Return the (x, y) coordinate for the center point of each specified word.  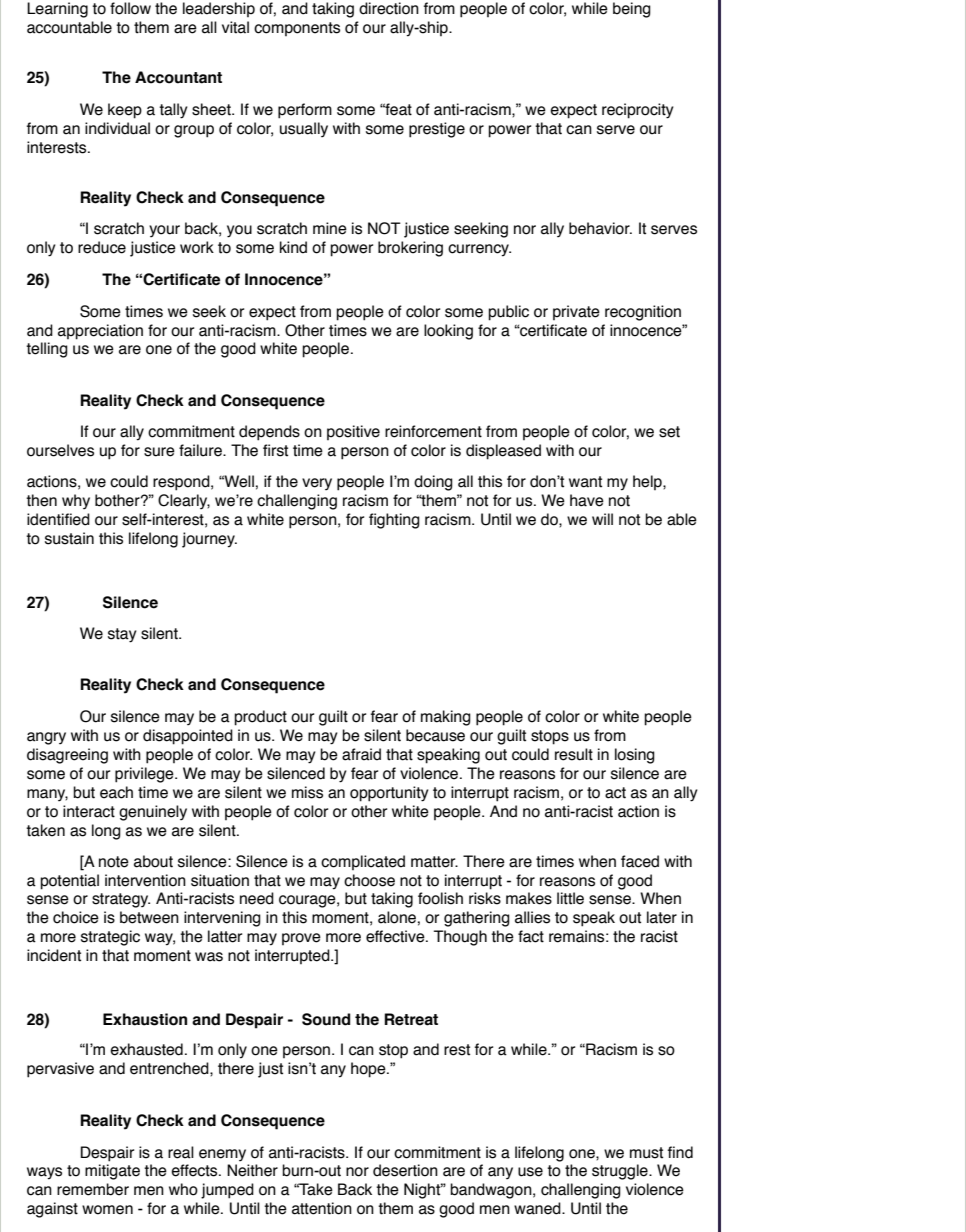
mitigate (112, 1172)
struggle (621, 1172)
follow (130, 8)
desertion (405, 1170)
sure (159, 452)
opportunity (389, 794)
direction (389, 8)
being (632, 10)
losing (635, 756)
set (669, 432)
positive (353, 432)
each (116, 792)
